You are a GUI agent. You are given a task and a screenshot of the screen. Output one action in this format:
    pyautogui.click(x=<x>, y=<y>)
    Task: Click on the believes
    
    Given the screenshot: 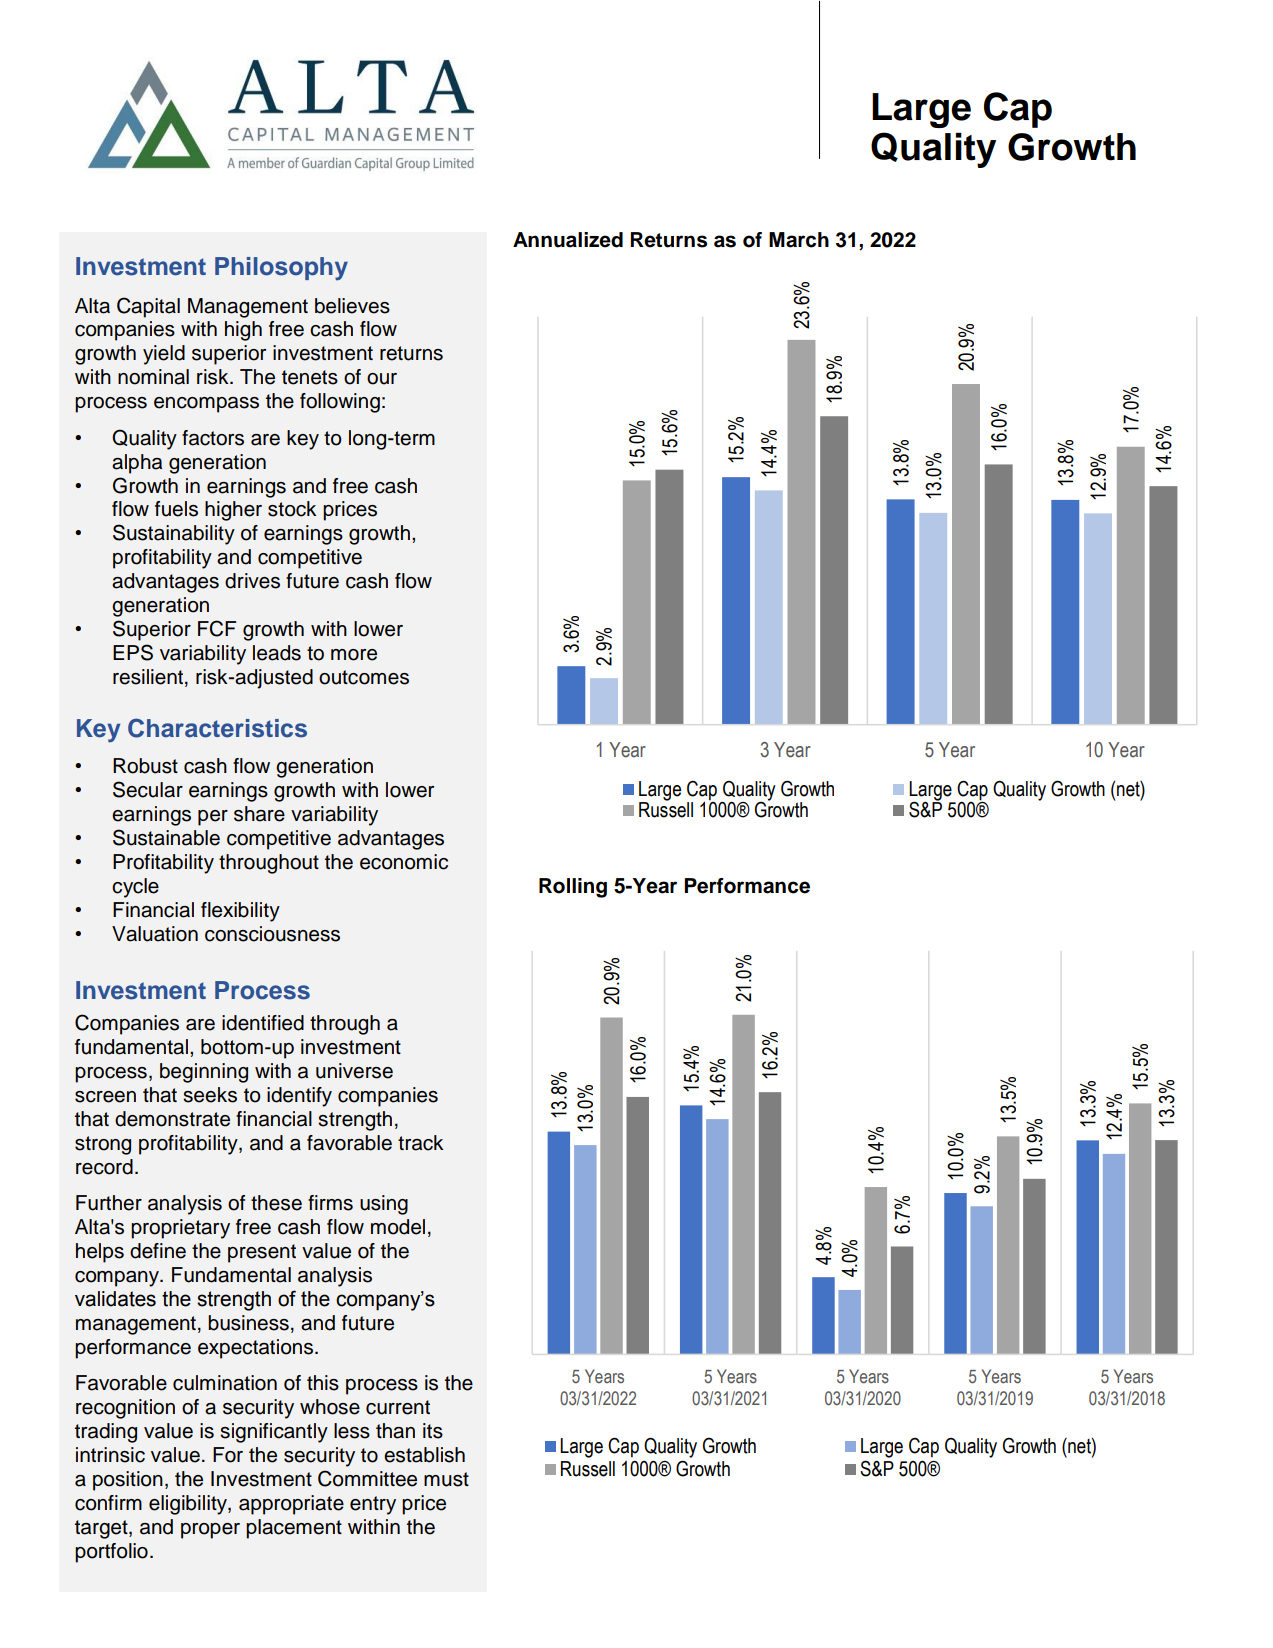 What is the action you would take?
    pyautogui.click(x=352, y=306)
